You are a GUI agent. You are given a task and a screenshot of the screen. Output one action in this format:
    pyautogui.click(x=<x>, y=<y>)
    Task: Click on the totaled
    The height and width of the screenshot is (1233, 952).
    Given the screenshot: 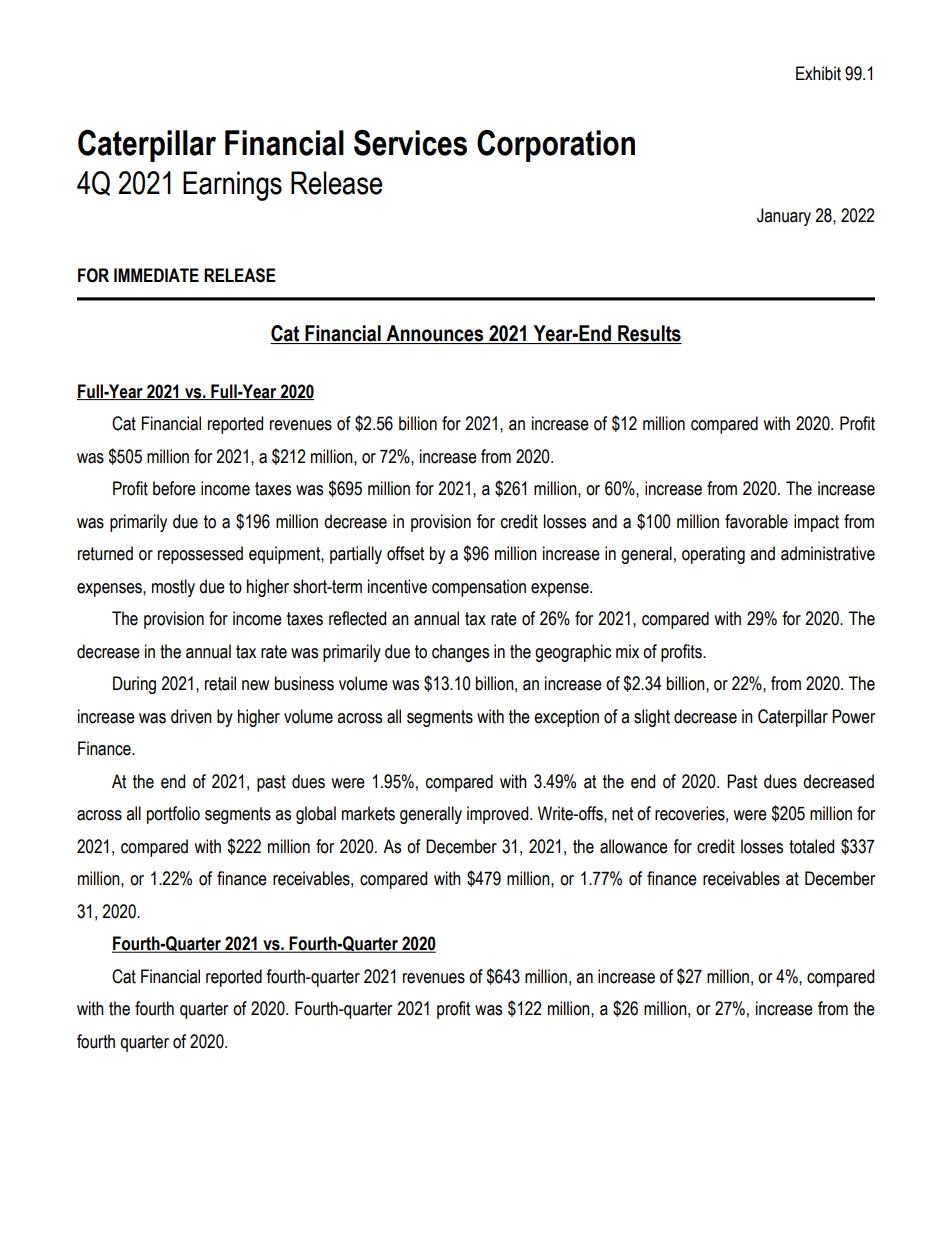 What is the action you would take?
    pyautogui.click(x=811, y=846)
